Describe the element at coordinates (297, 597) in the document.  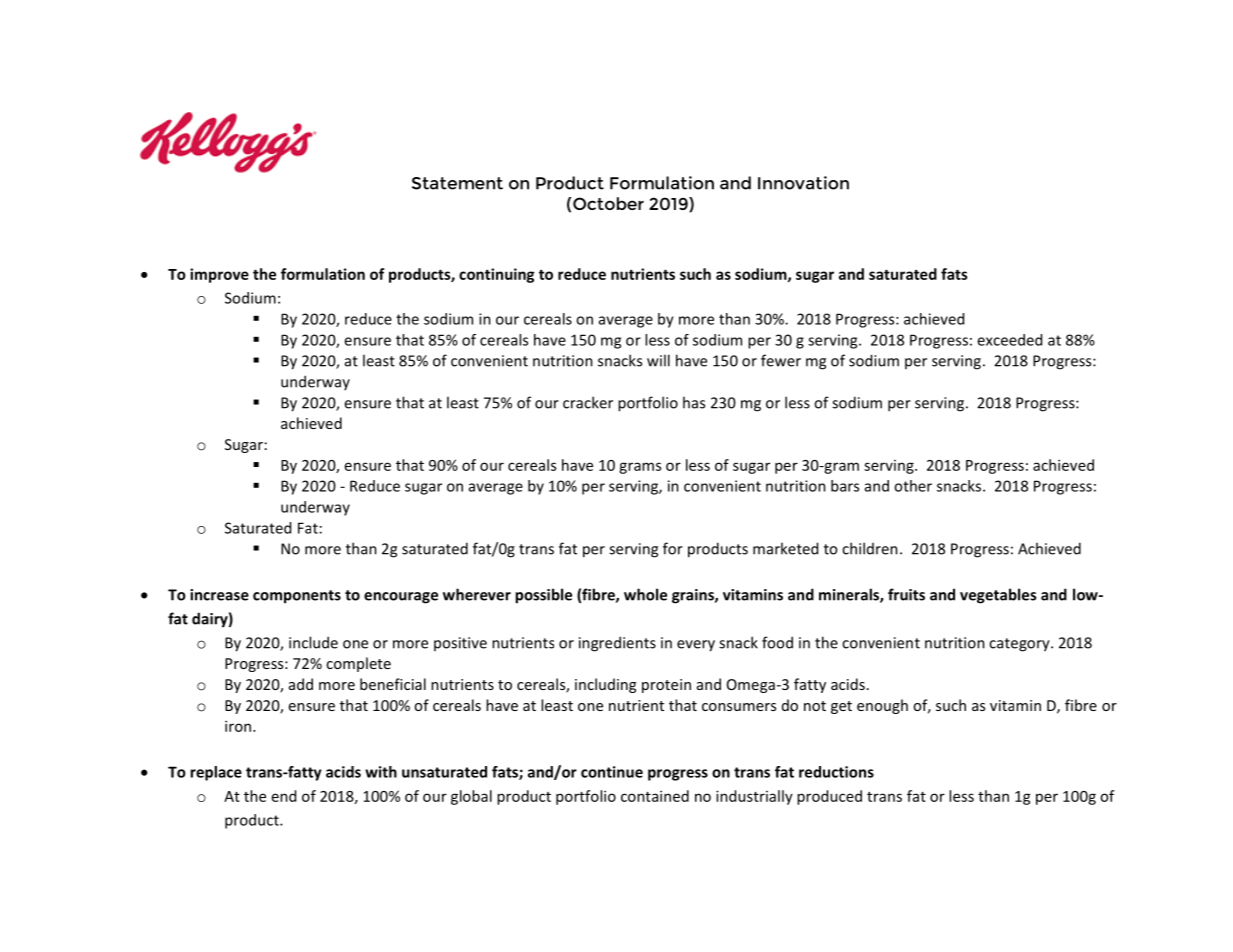
I see `components` at that location.
